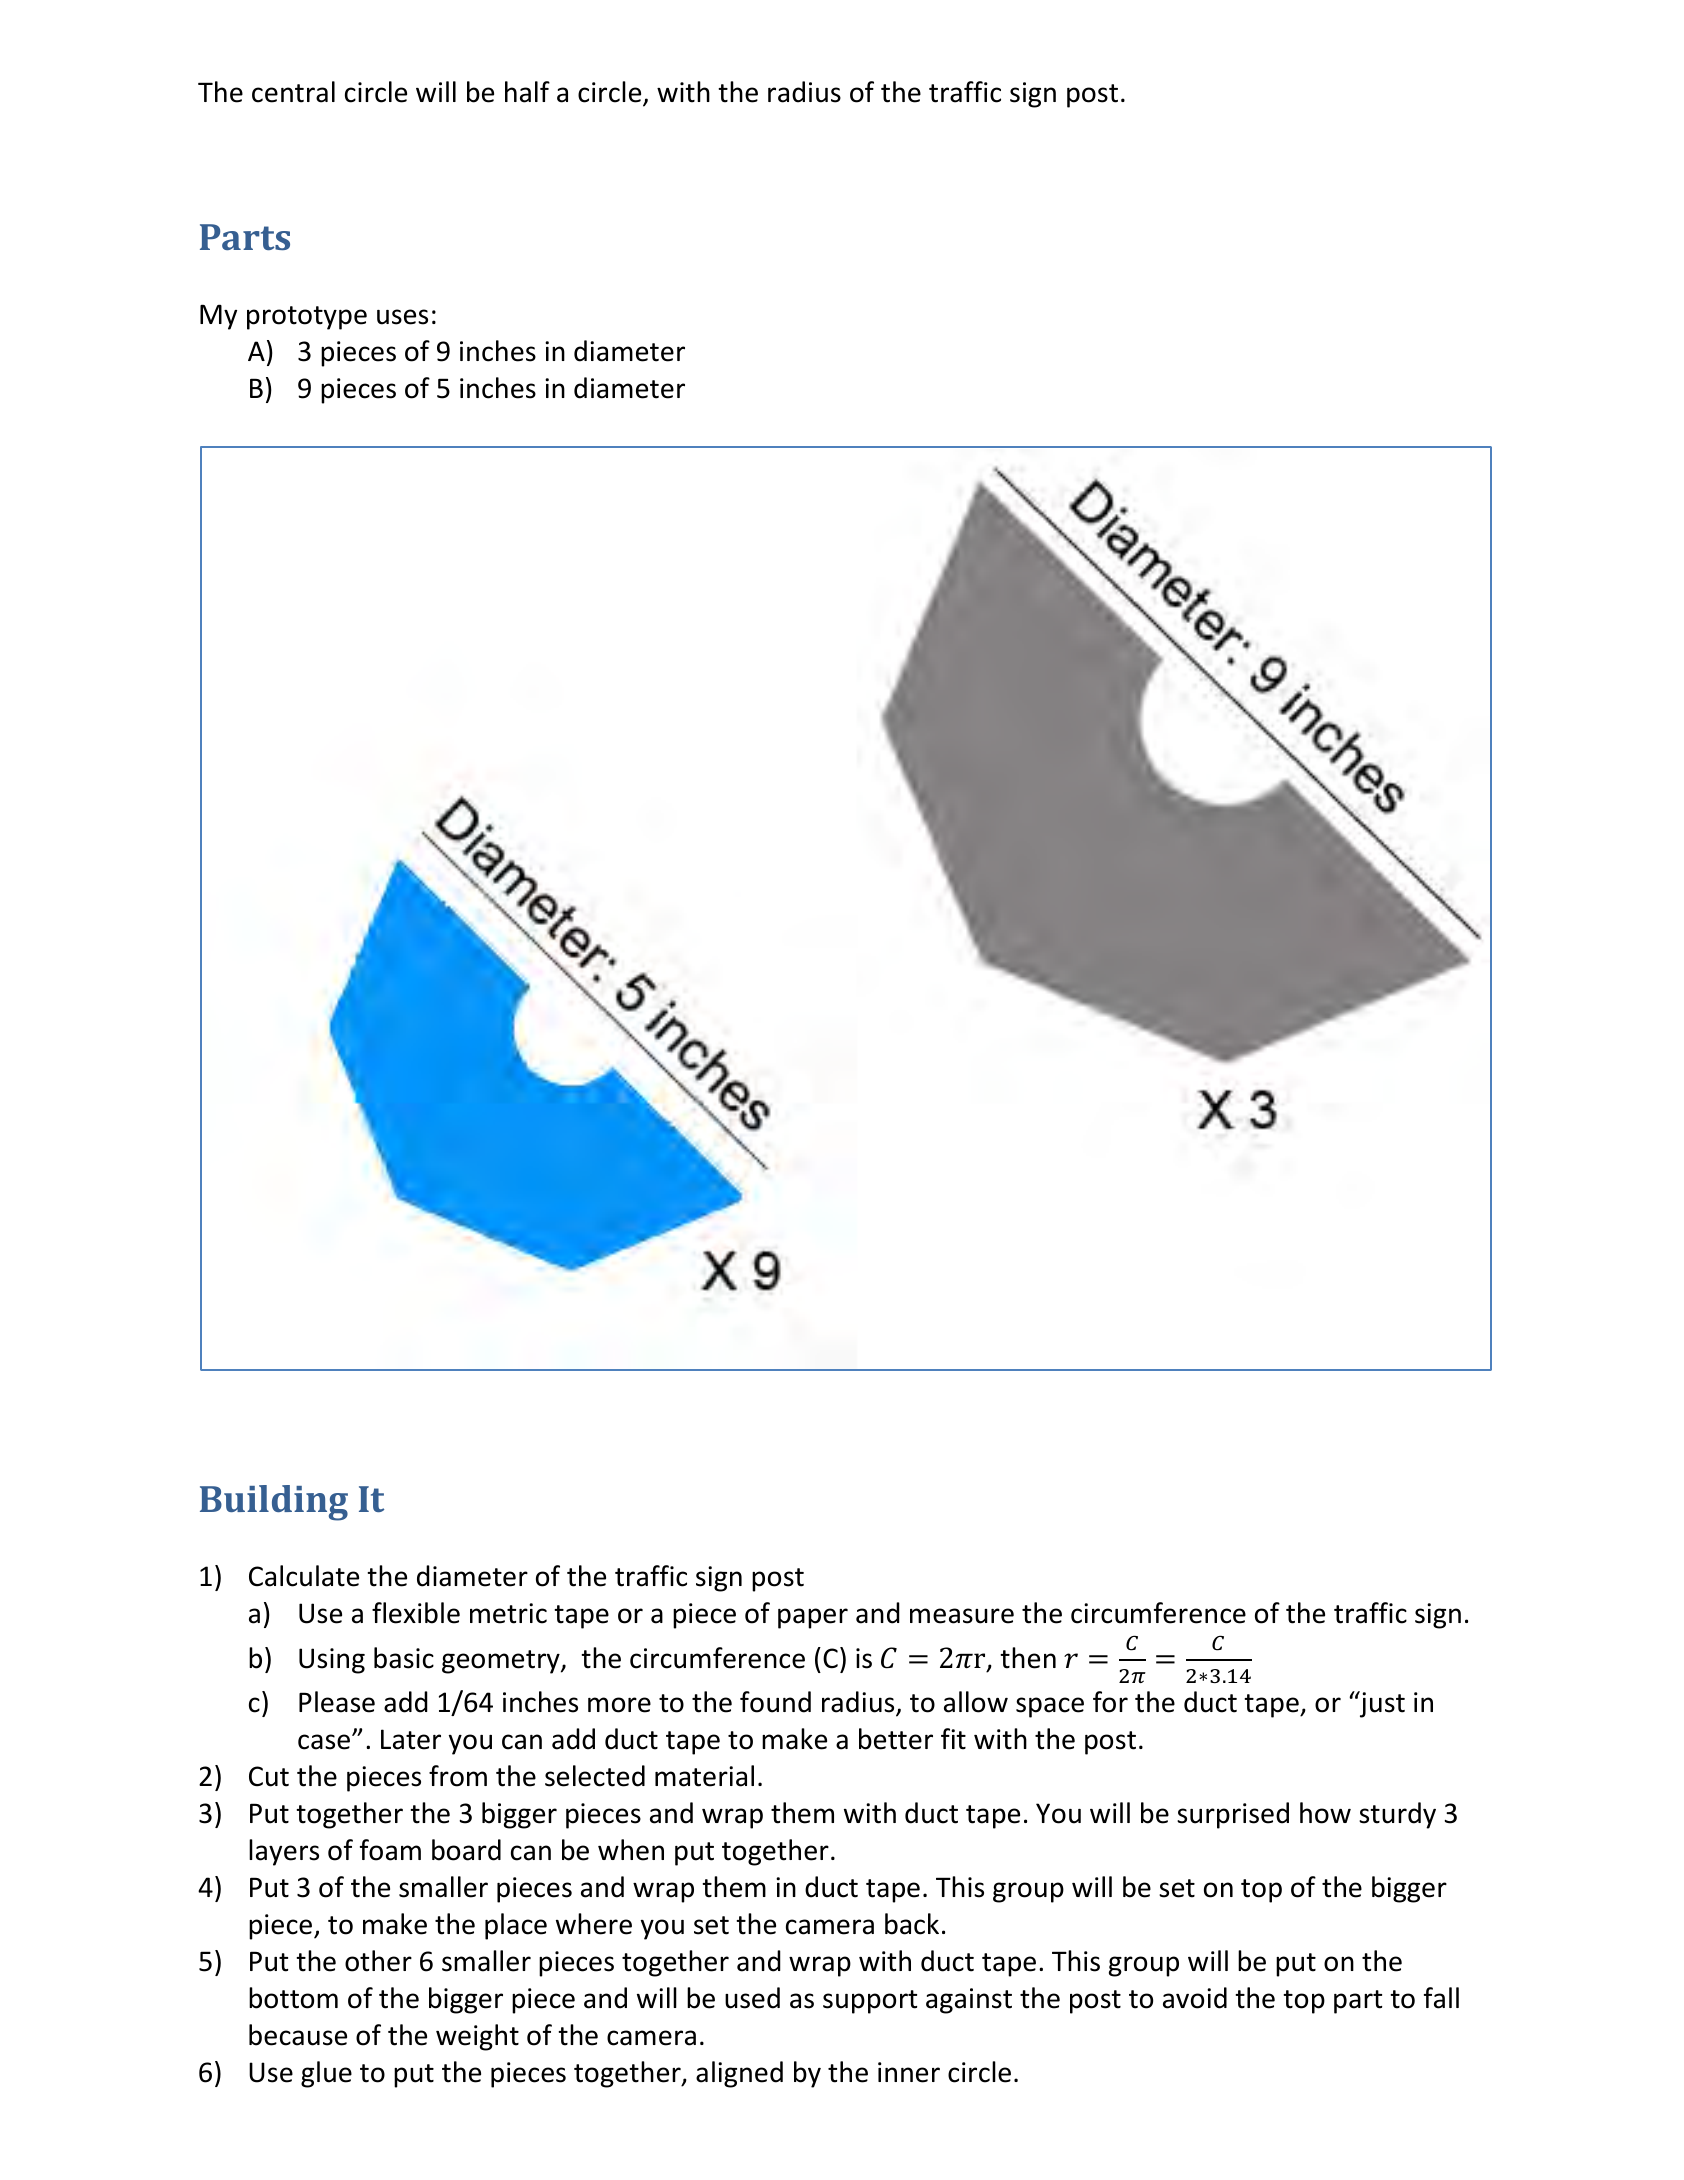 The width and height of the document is (1684, 2180). I want to click on found, so click(775, 1702).
